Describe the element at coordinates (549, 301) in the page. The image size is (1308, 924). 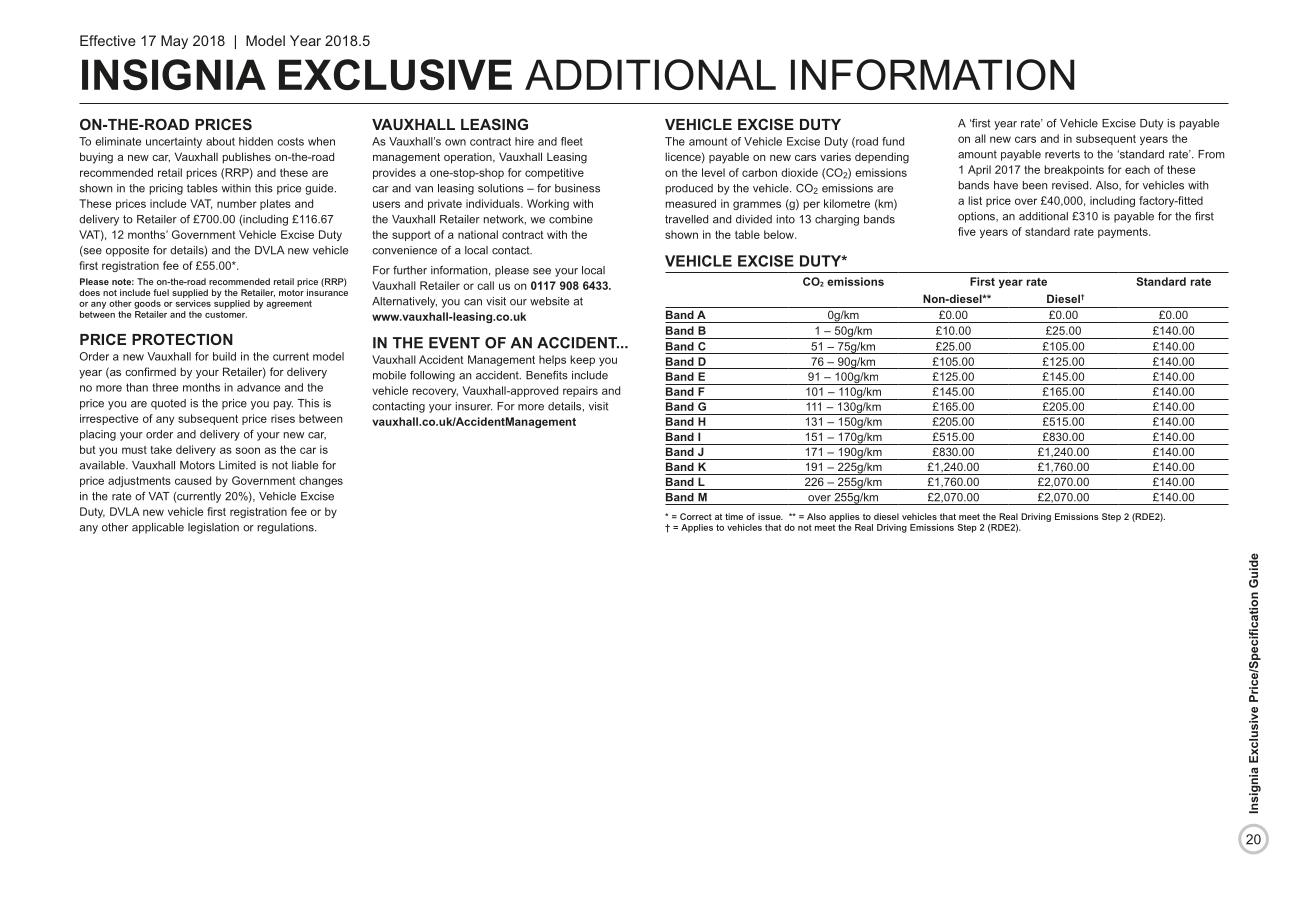
I see `website` at that location.
